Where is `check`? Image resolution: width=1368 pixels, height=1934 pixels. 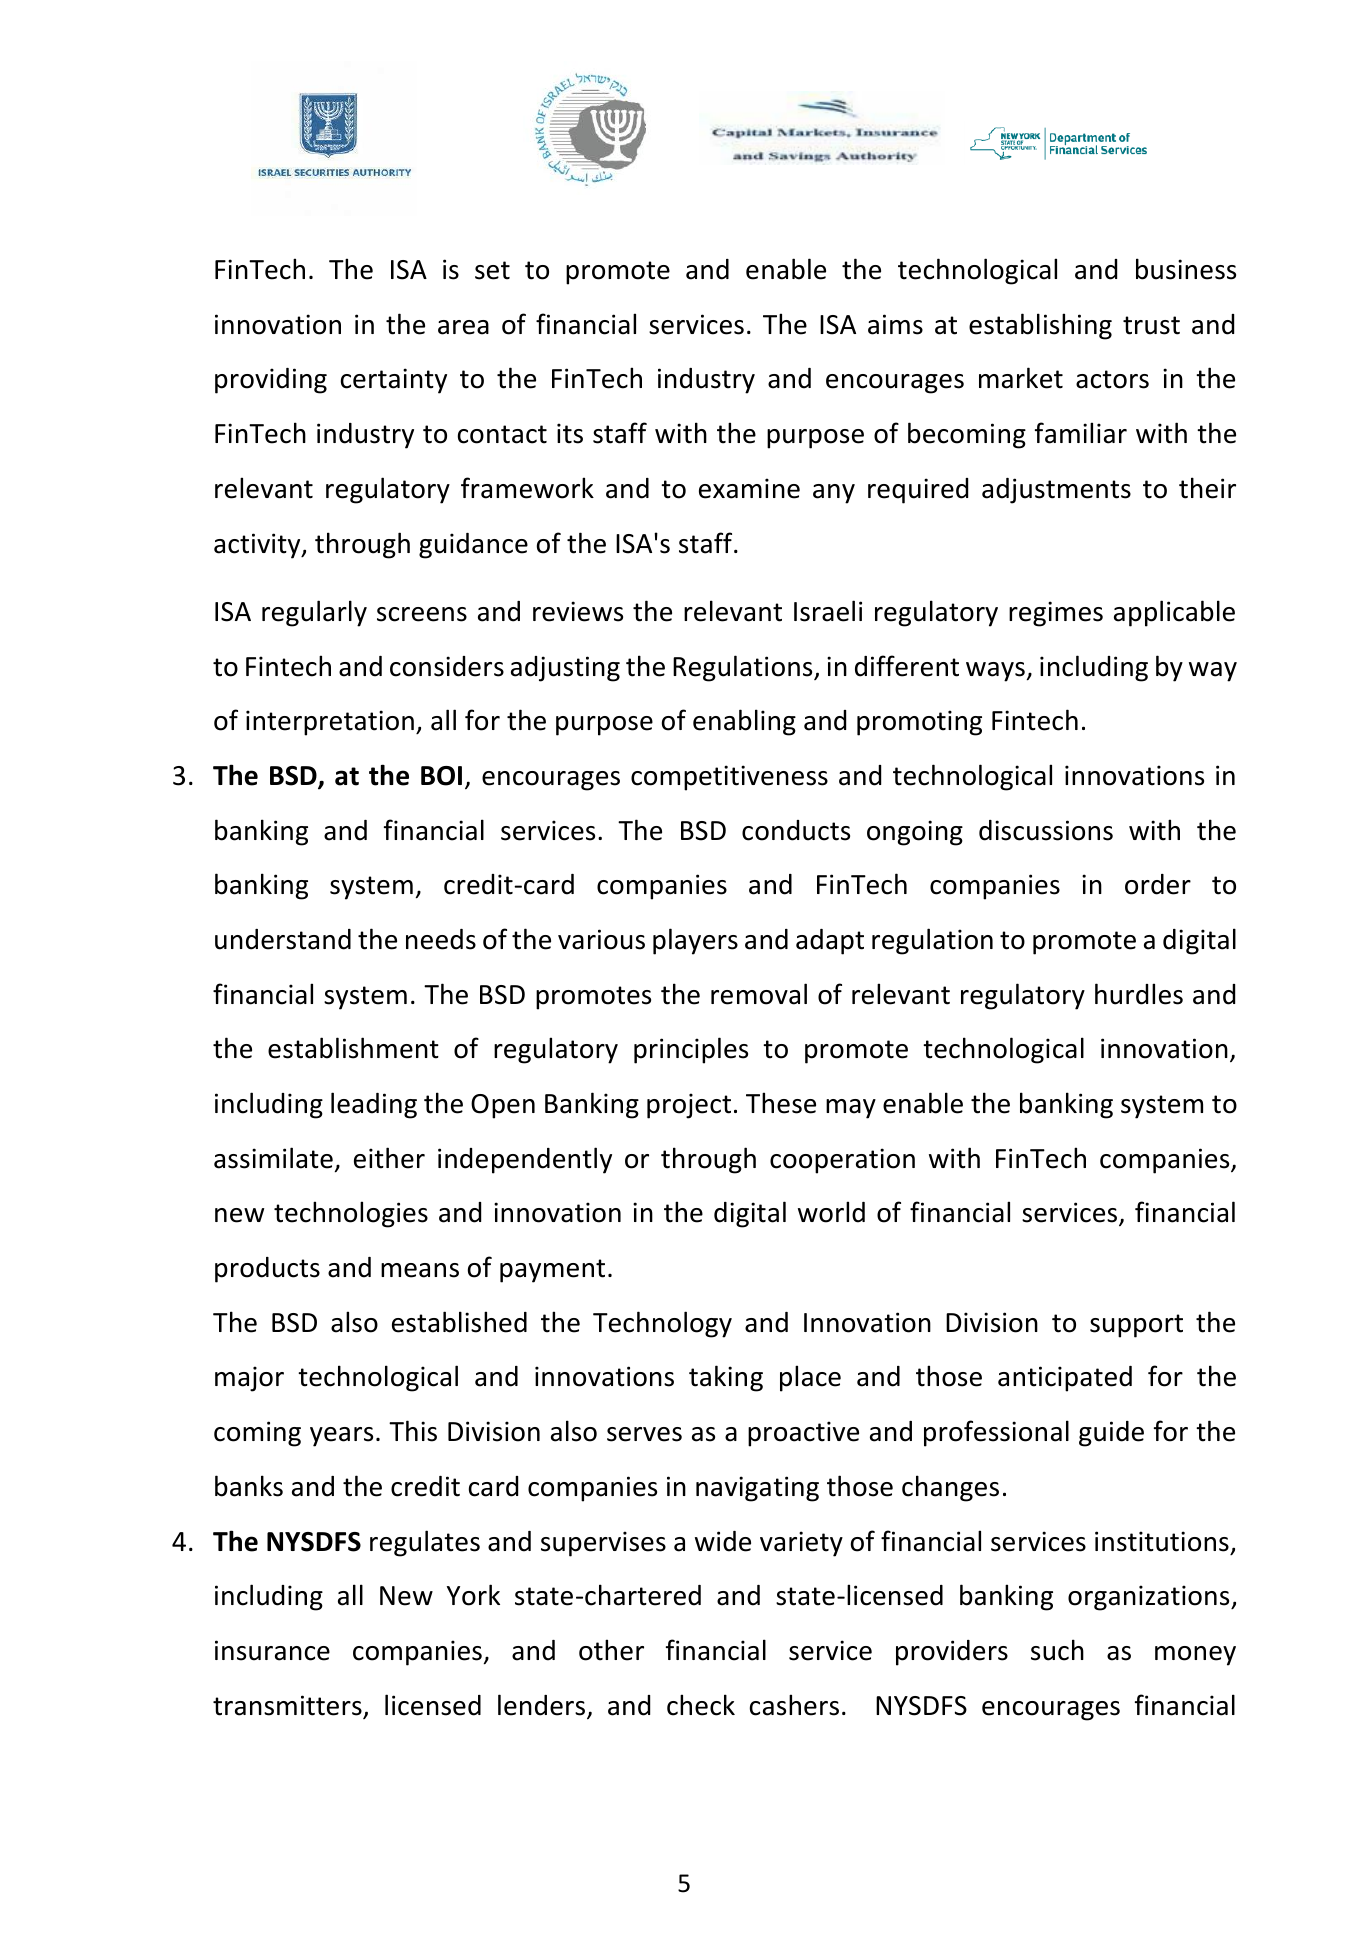 check is located at coordinates (701, 1705).
